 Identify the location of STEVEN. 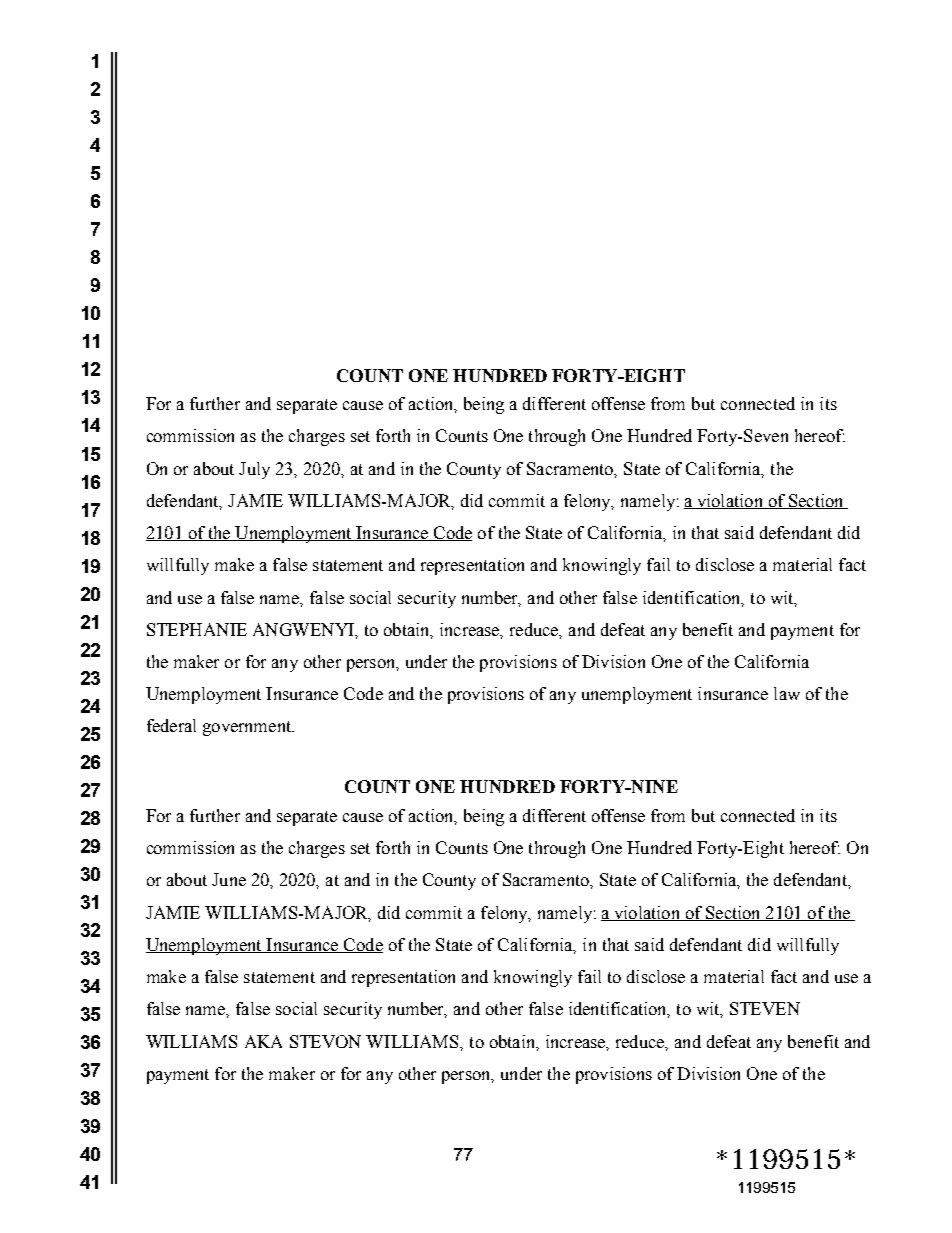
(765, 1008).
